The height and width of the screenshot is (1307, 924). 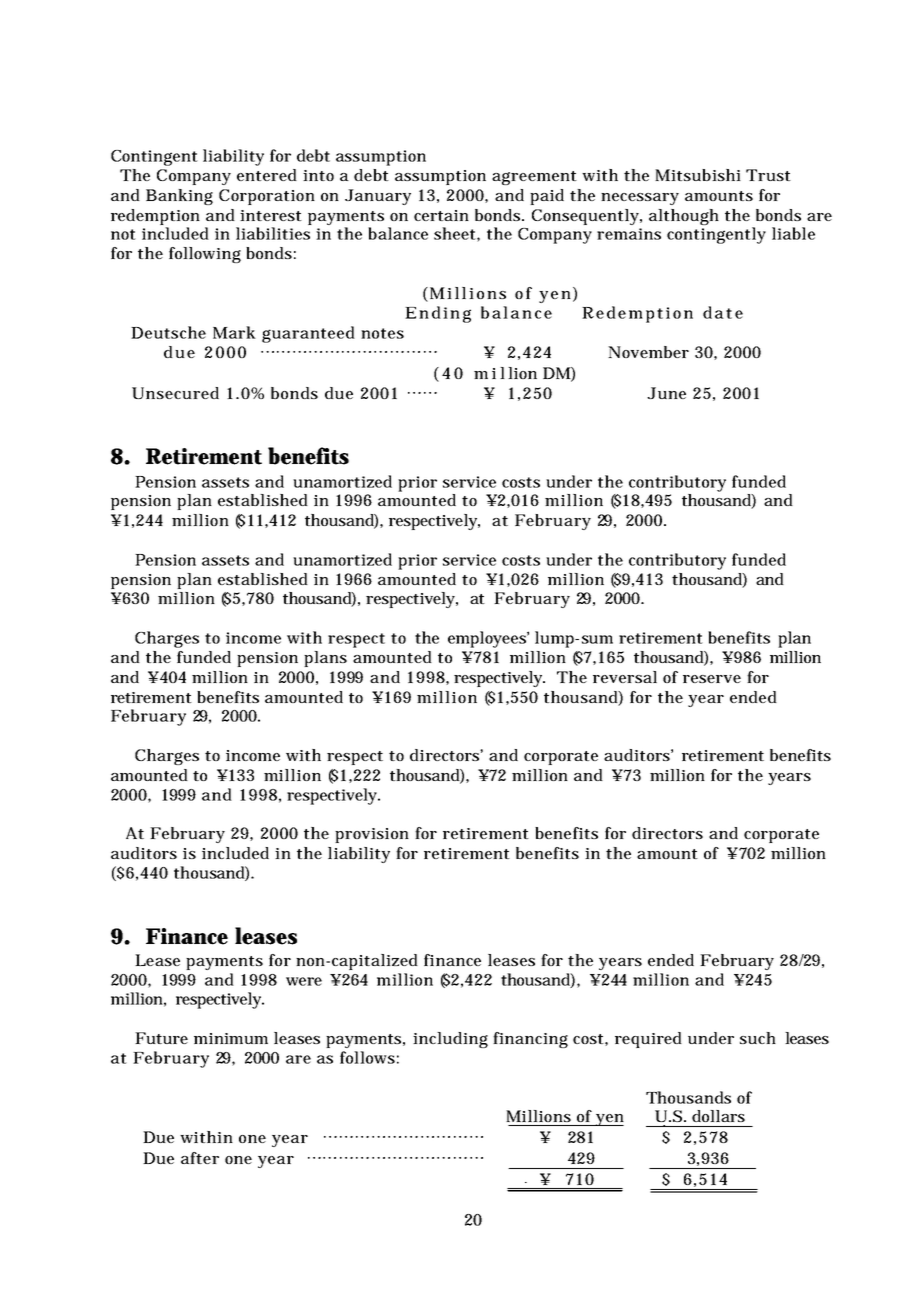 What do you see at coordinates (372, 835) in the screenshot?
I see `provision` at bounding box center [372, 835].
